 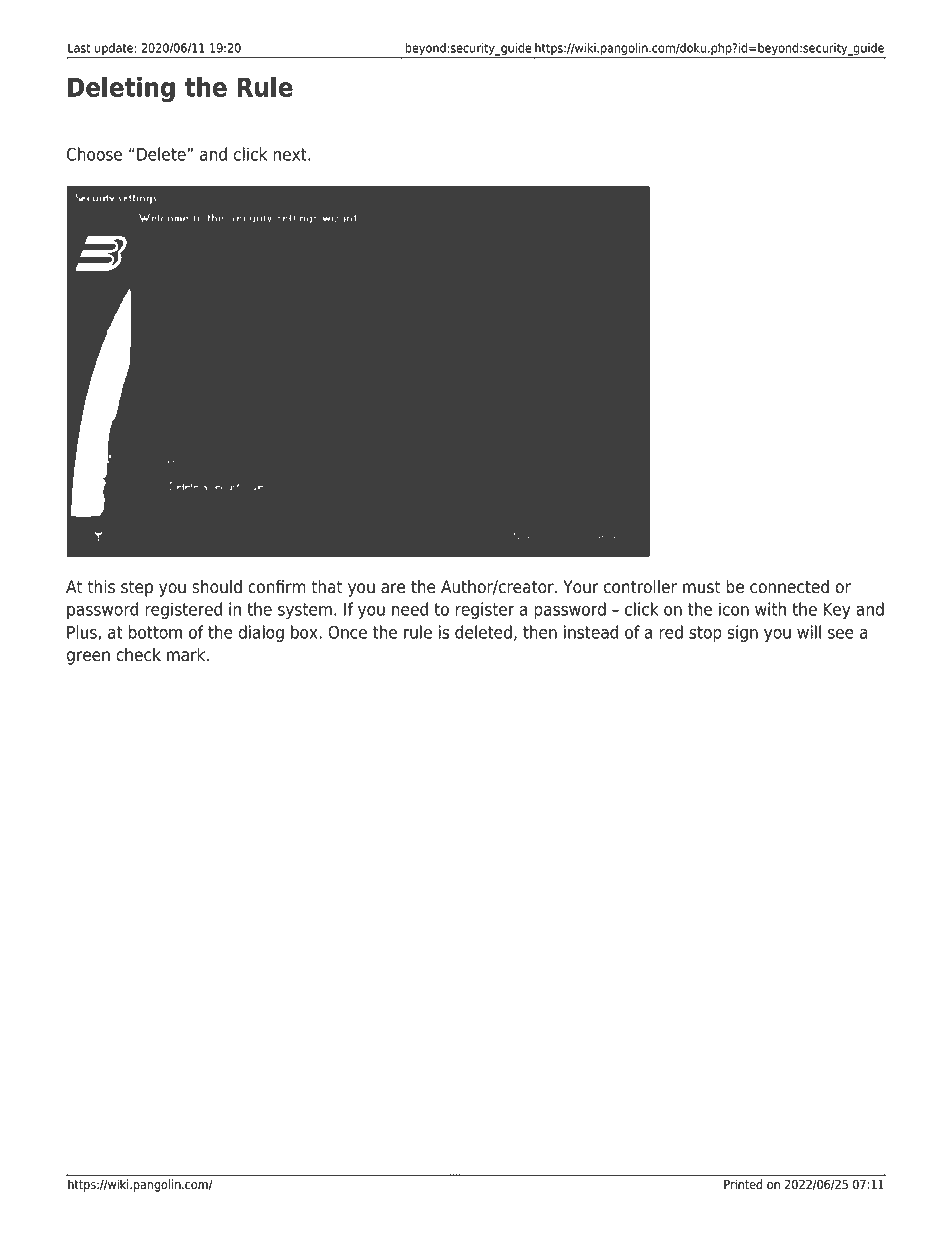 I want to click on green, so click(x=88, y=658).
